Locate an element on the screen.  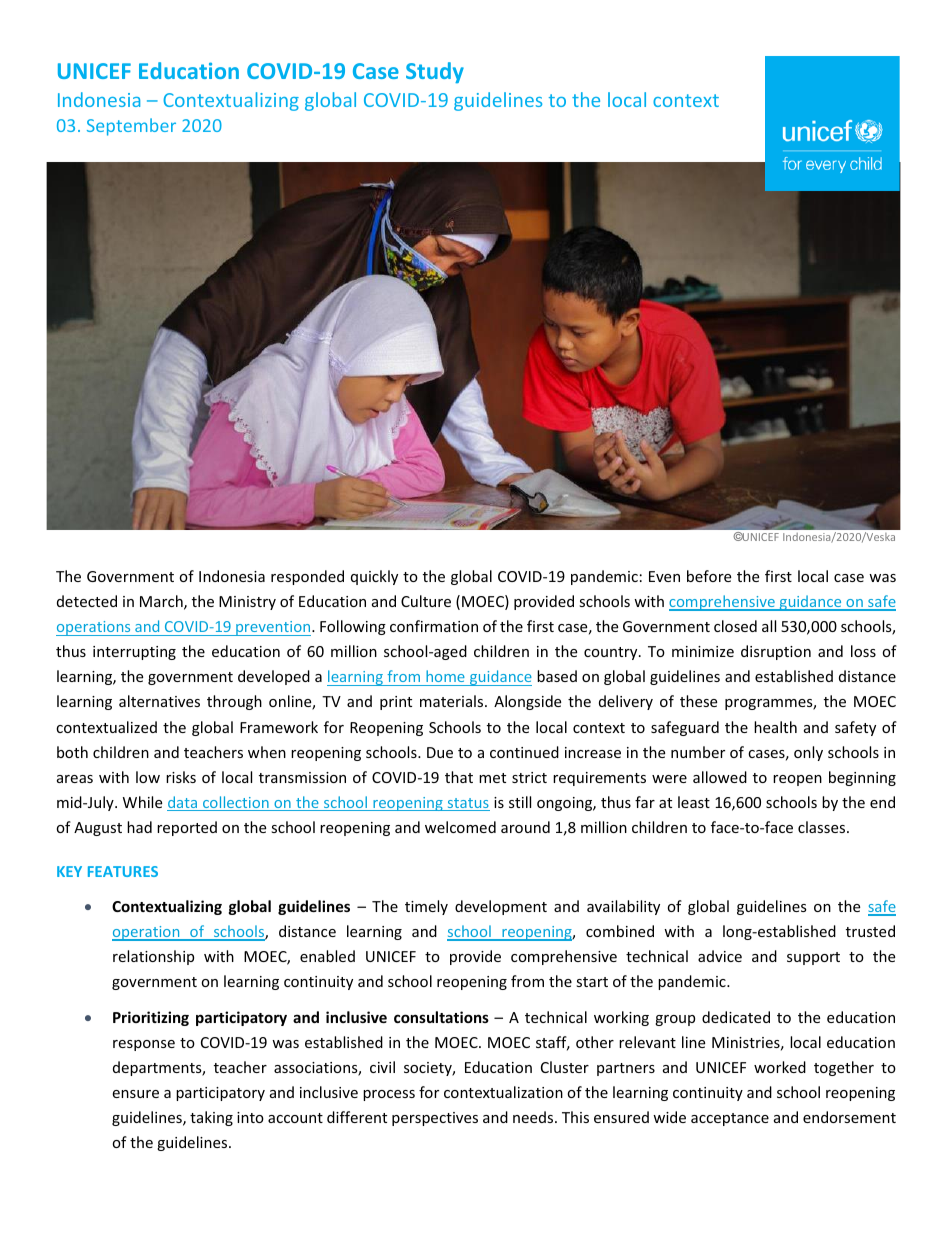
risks is located at coordinates (181, 777).
